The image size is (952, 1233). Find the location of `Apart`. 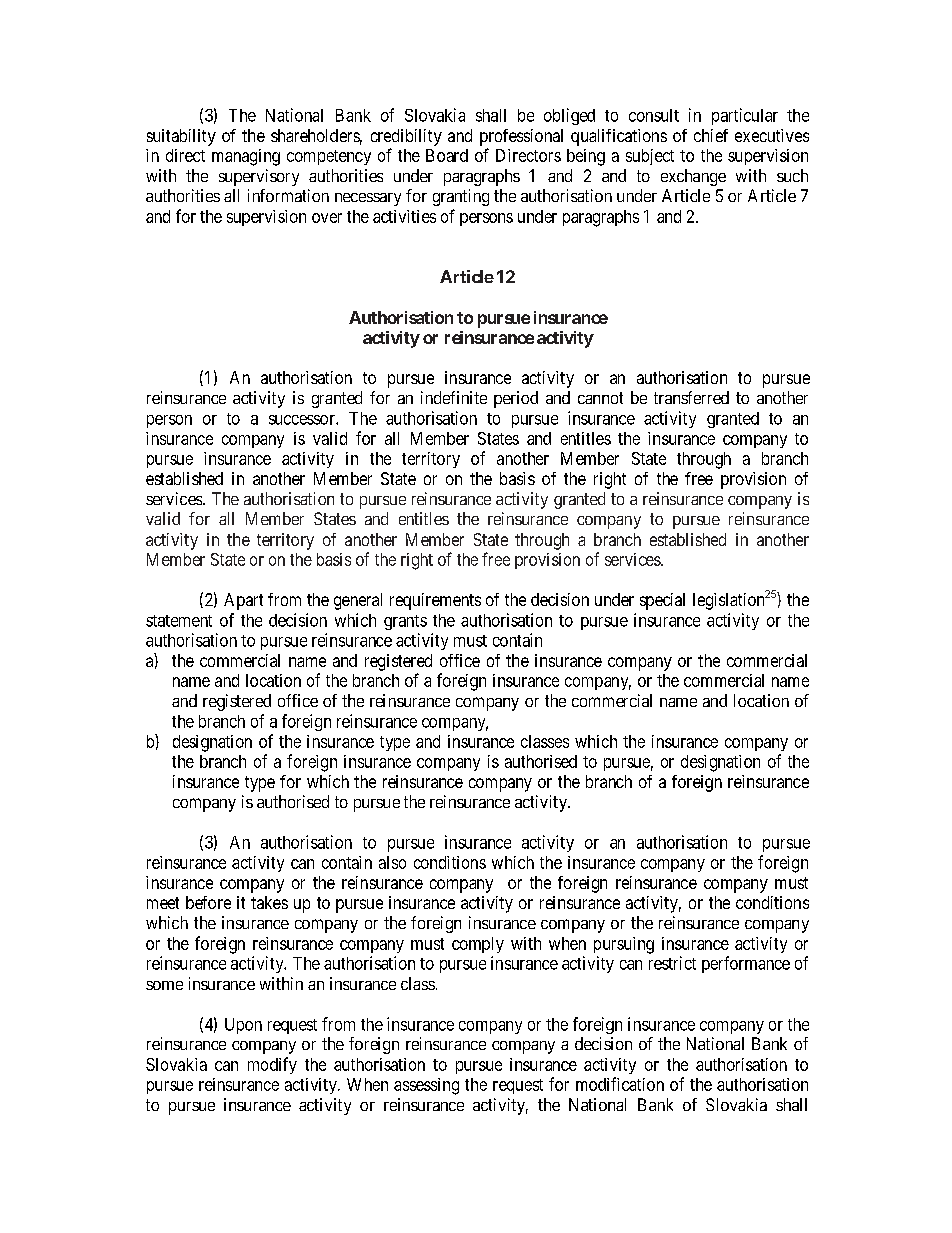

Apart is located at coordinates (243, 601).
